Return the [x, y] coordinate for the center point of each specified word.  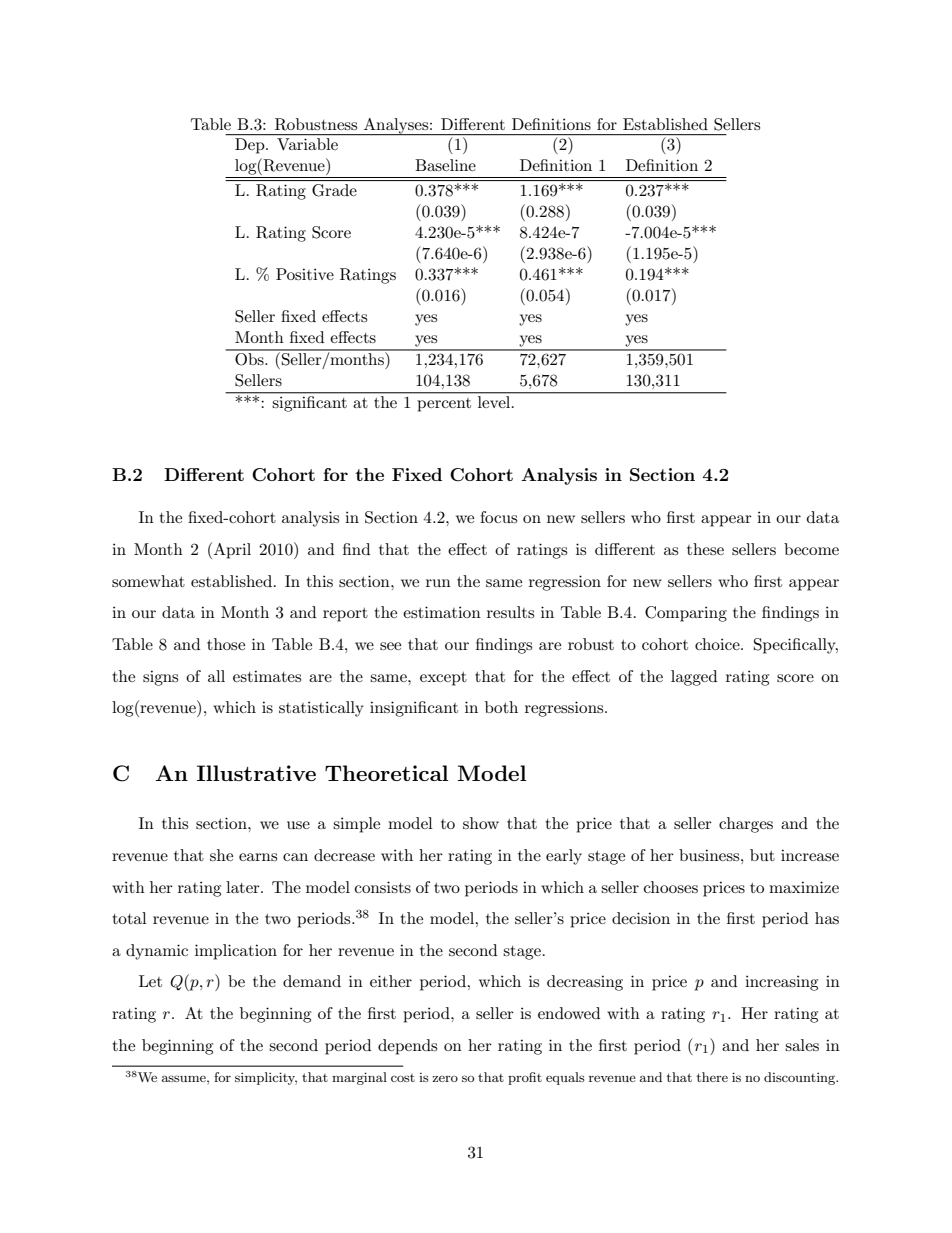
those [226, 644]
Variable [307, 144]
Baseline [445, 165]
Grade [334, 190]
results [510, 612]
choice [718, 644]
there [712, 1077]
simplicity [266, 1078]
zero [445, 1078]
